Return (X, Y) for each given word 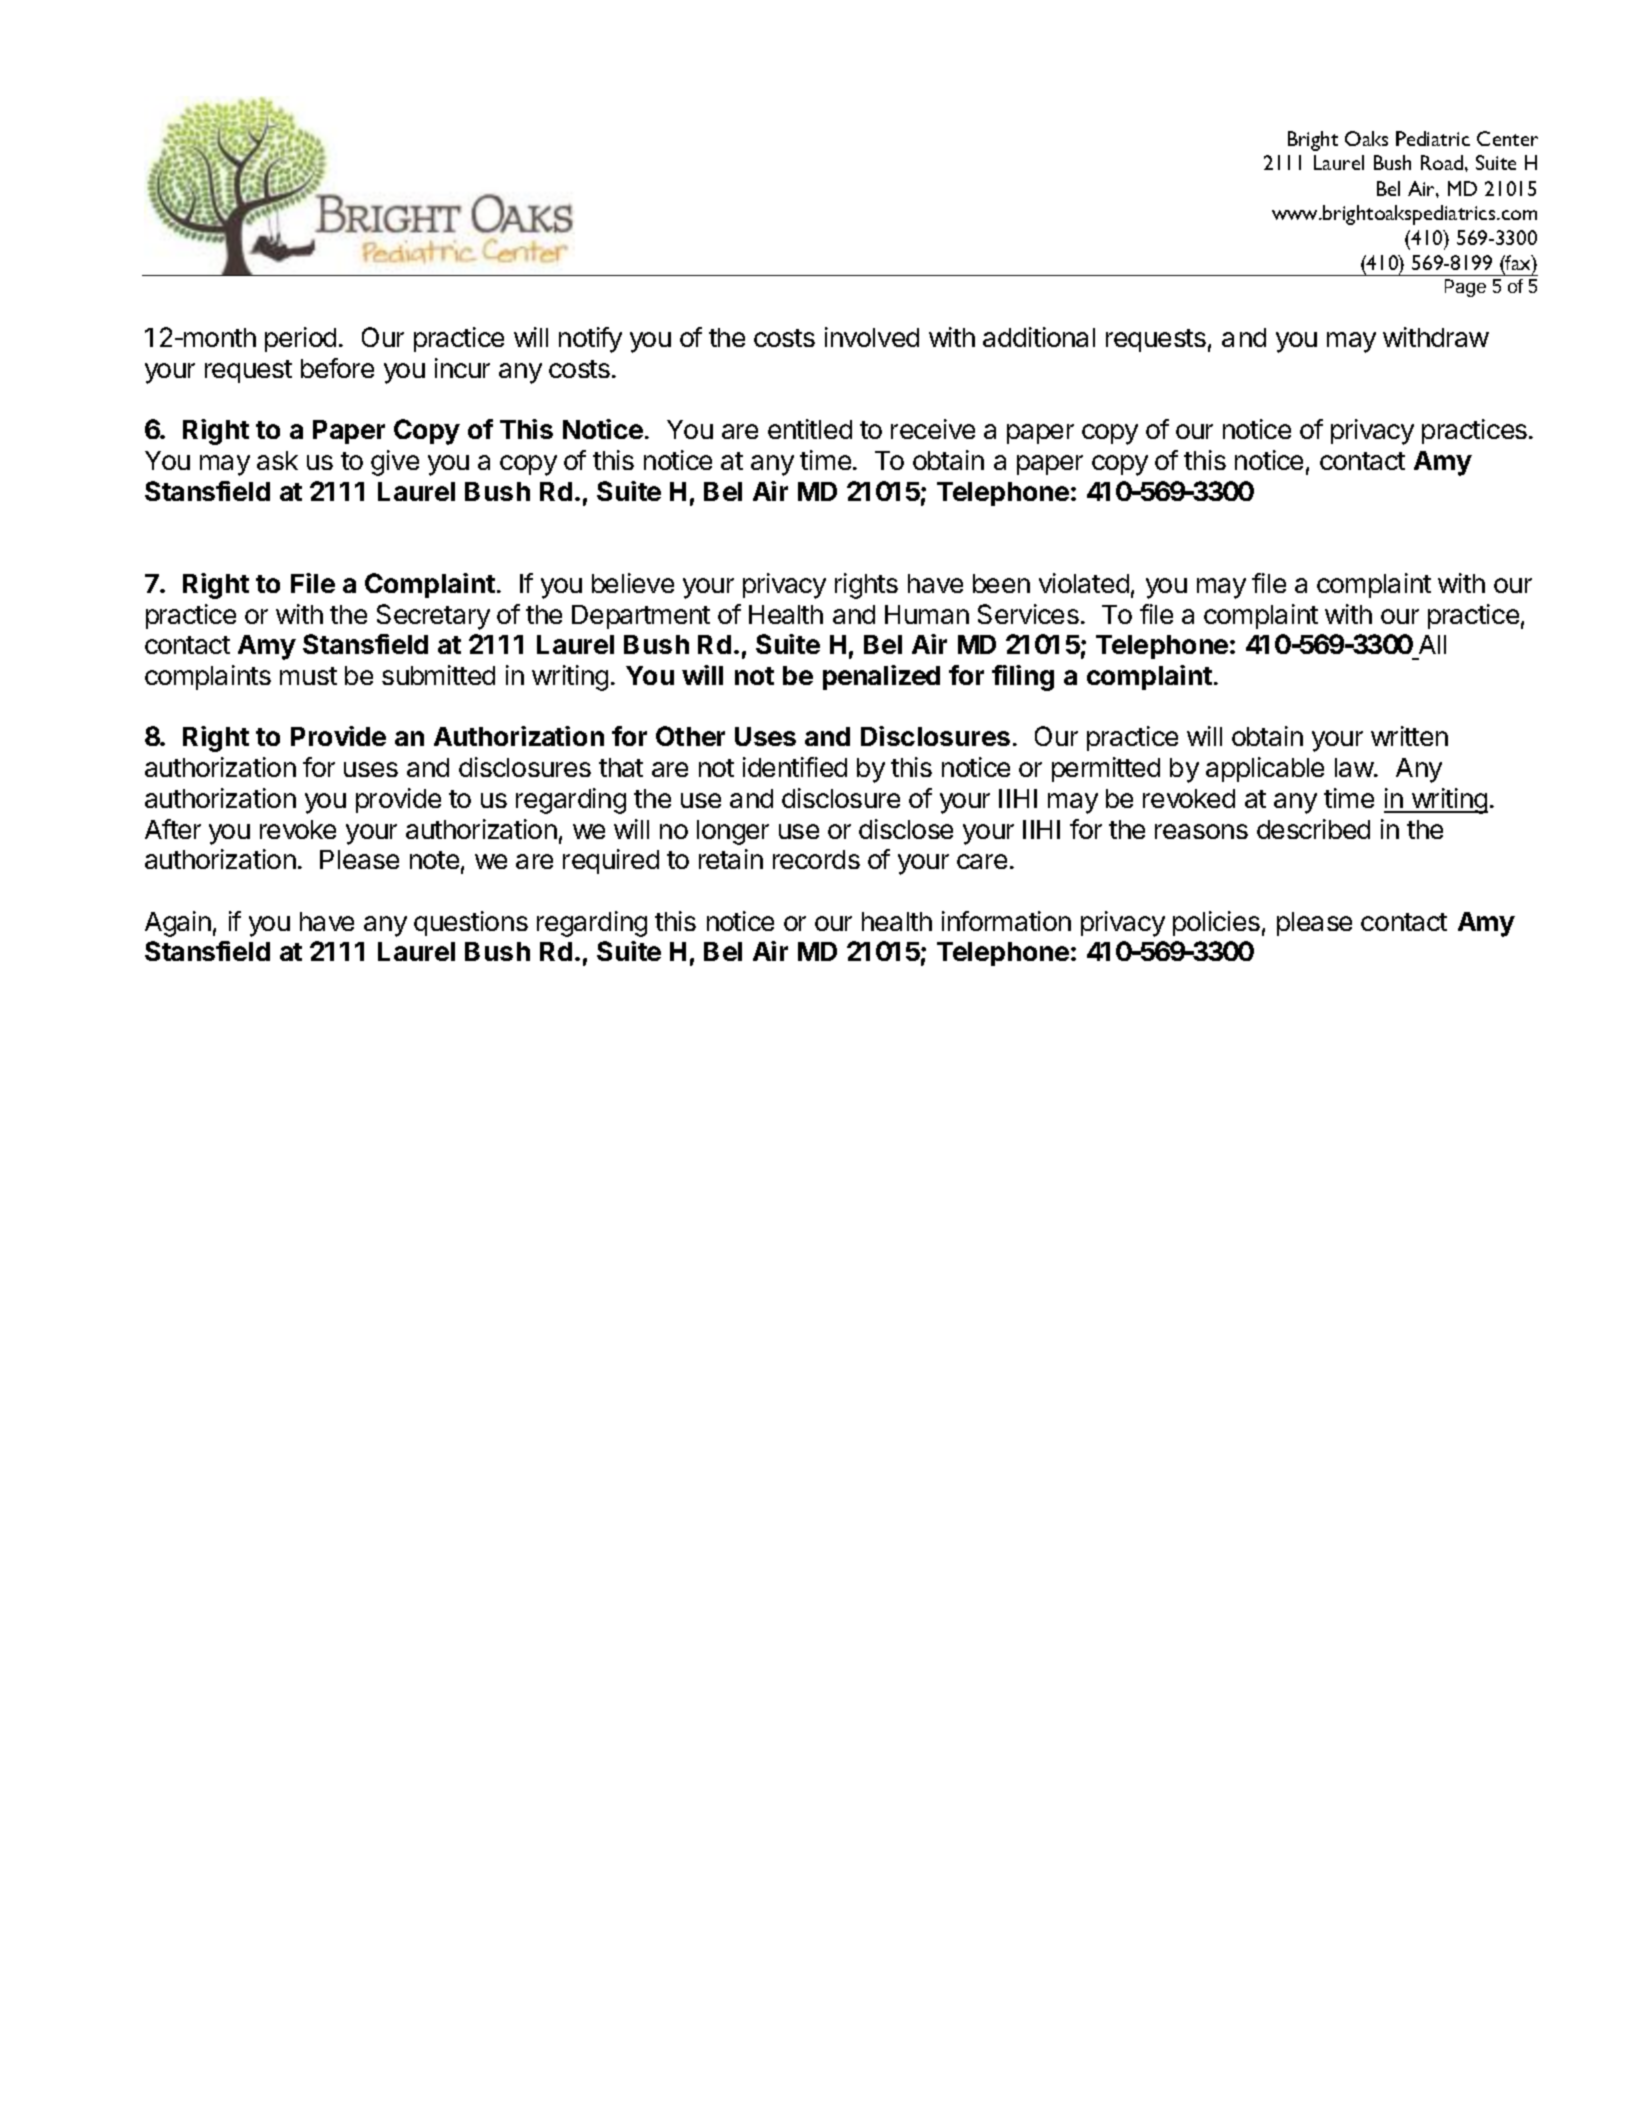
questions (471, 923)
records (816, 859)
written (1409, 736)
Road (1443, 162)
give (395, 463)
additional (1039, 337)
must (308, 676)
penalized (881, 677)
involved (872, 337)
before (337, 368)
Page (1465, 288)
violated (1084, 583)
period (300, 339)
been (1001, 583)
